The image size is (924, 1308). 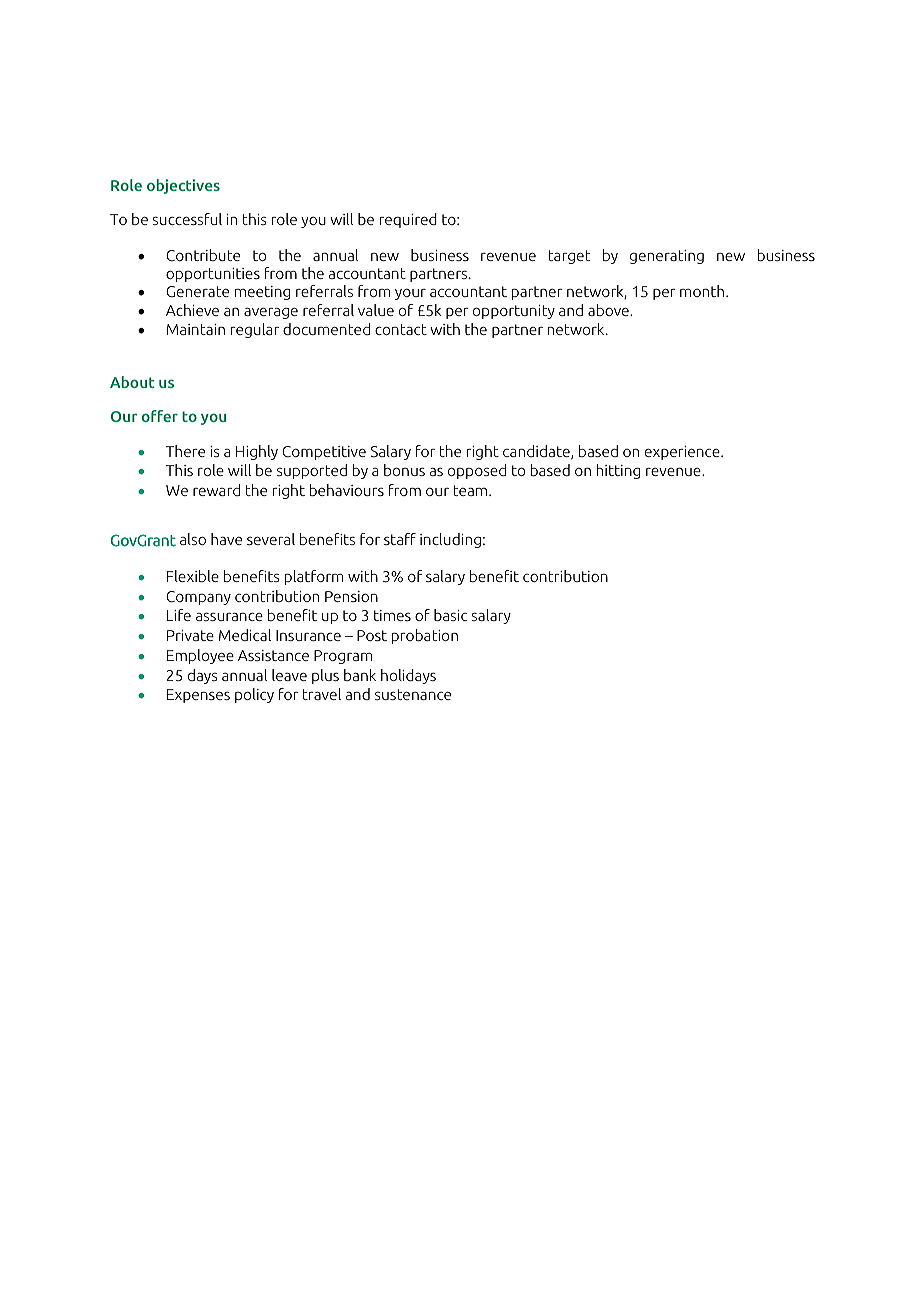 I want to click on hitting, so click(x=618, y=471).
